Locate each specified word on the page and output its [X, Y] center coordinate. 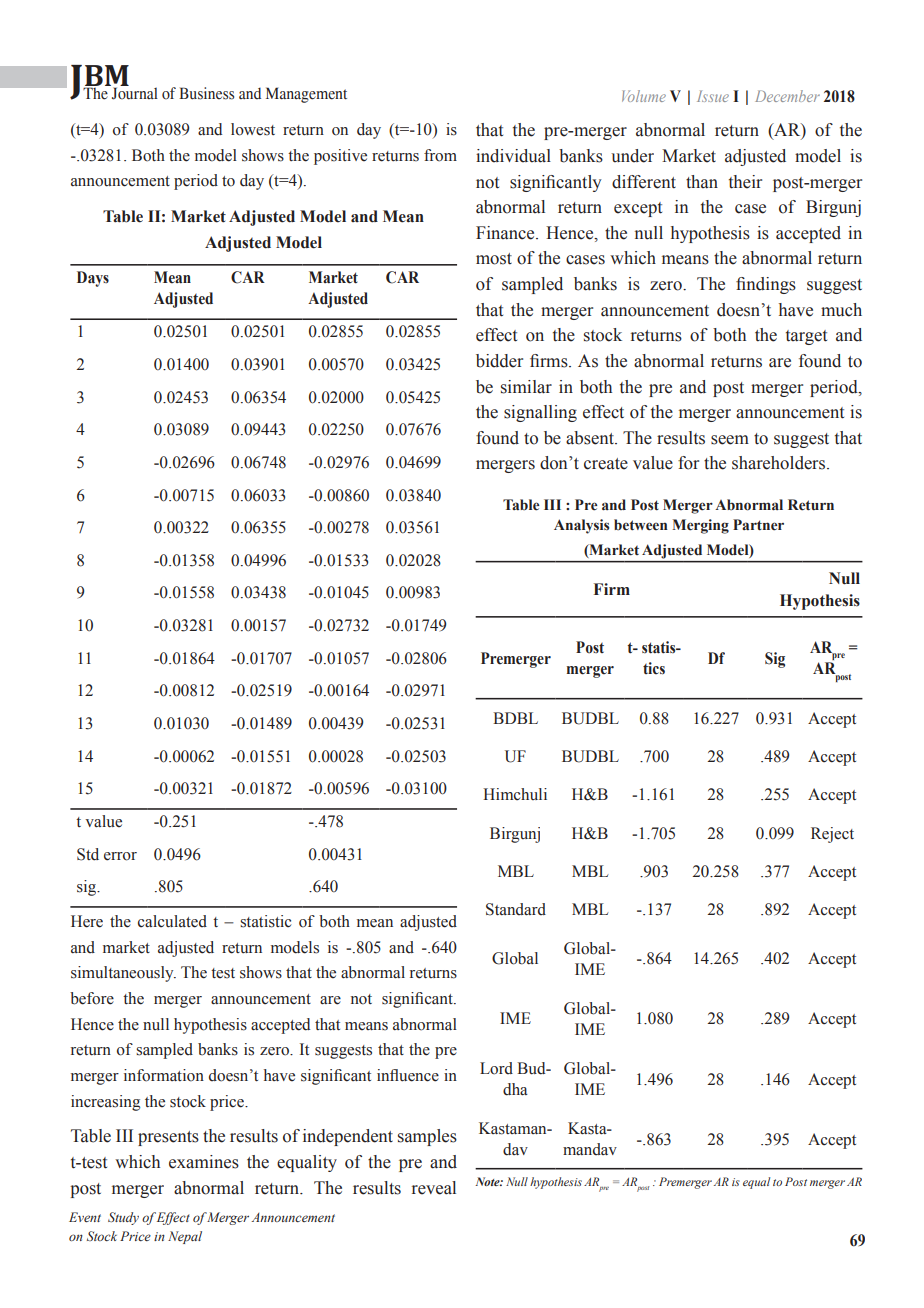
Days [93, 279]
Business [206, 93]
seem [730, 440]
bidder [499, 361]
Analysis [581, 526]
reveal [434, 1188]
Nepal [185, 1237]
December [787, 96]
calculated [172, 921]
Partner [758, 525]
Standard [516, 909]
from [440, 155]
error [120, 856]
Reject [832, 835]
